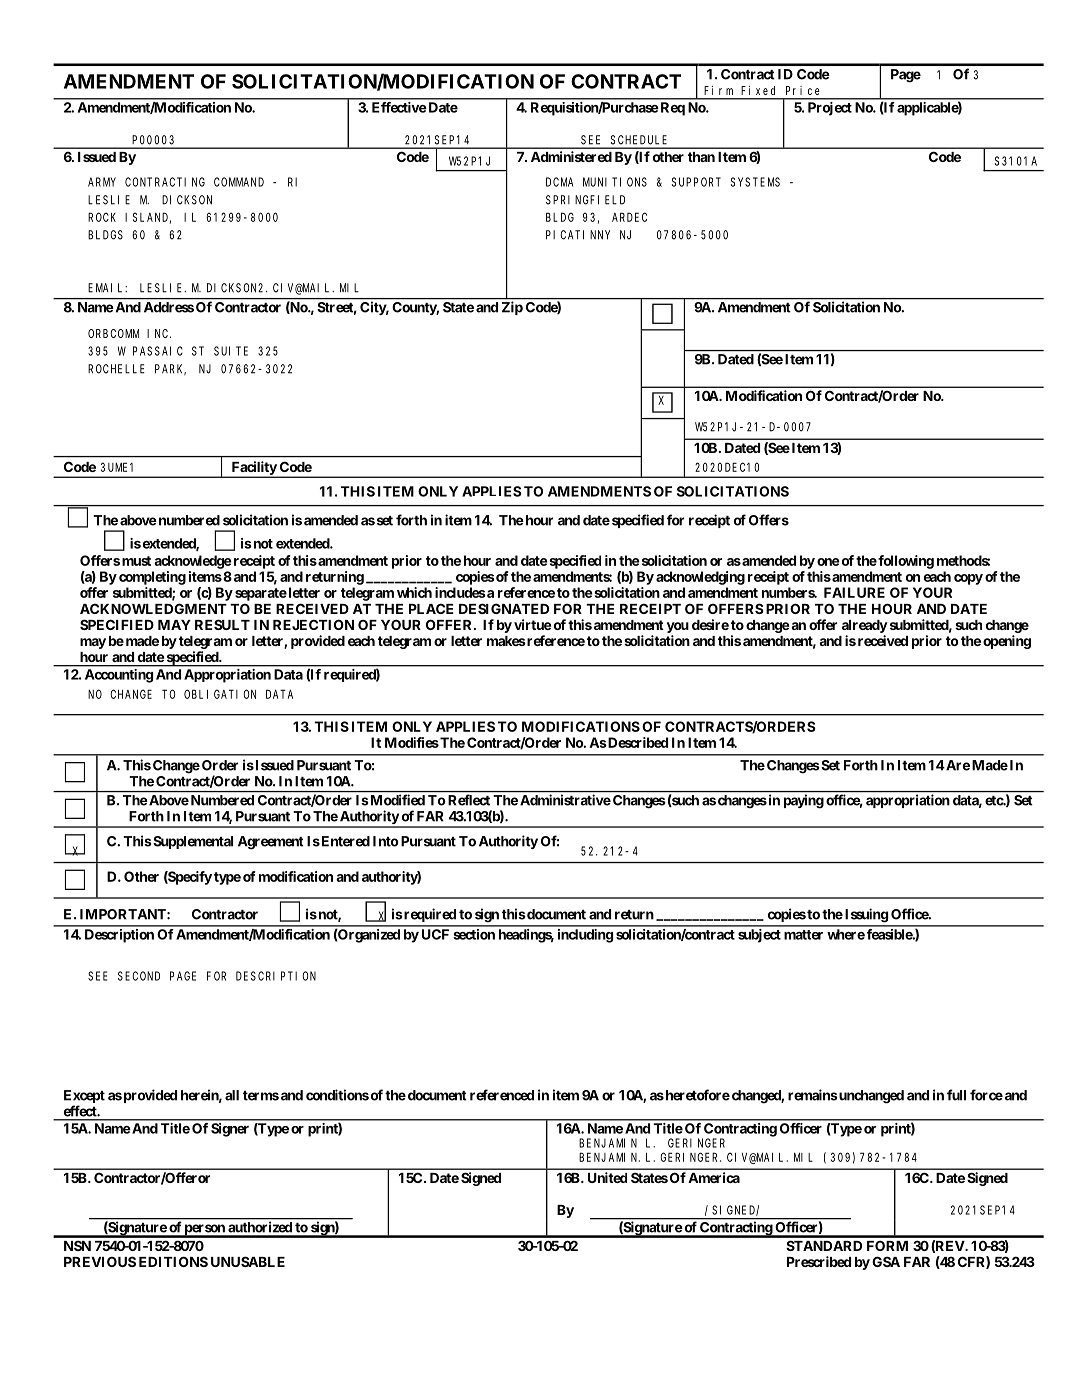 The height and width of the screenshot is (1394, 1077). I want to click on Are, so click(957, 765).
